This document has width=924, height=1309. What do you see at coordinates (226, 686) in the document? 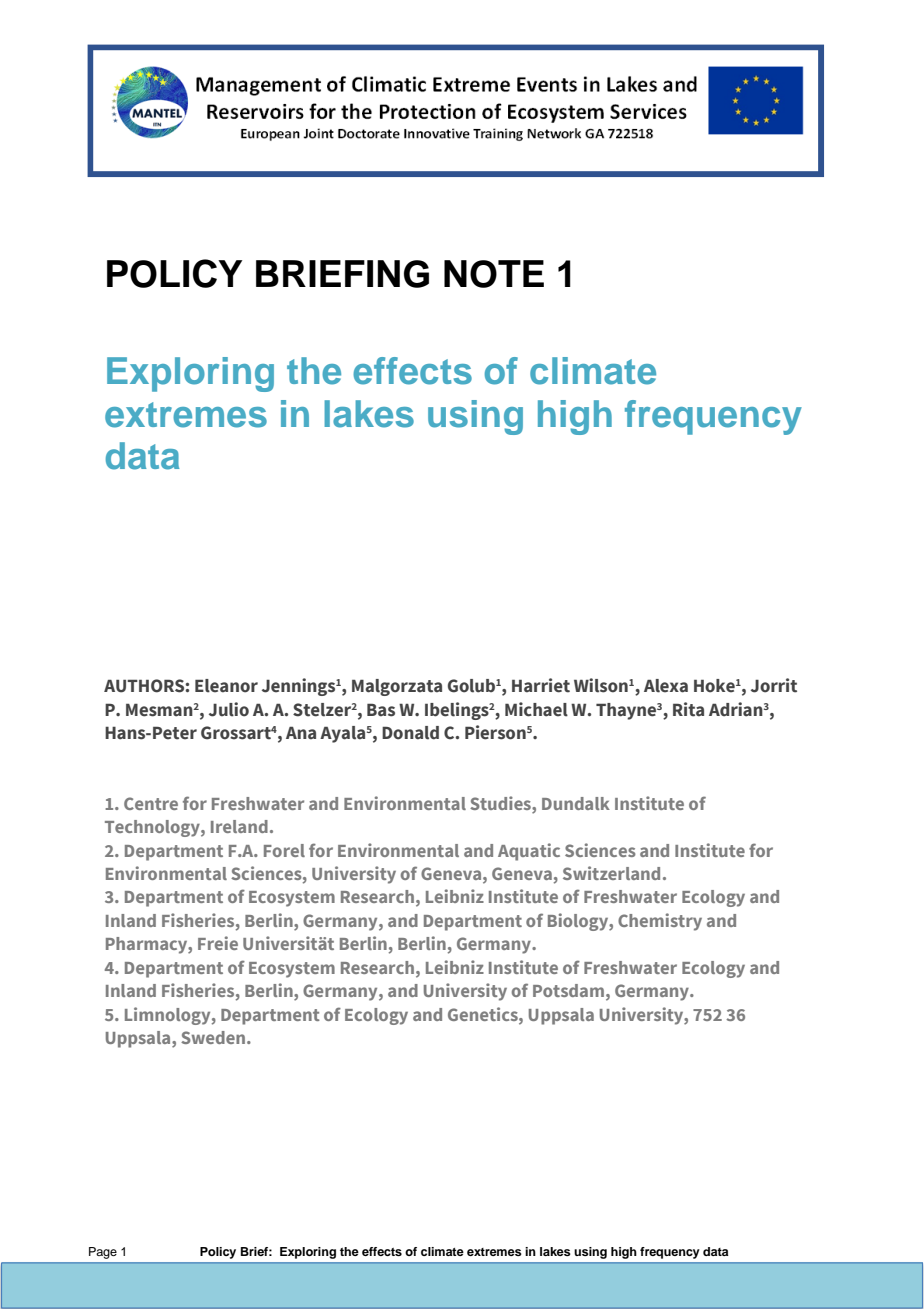
I see `Eleanor` at bounding box center [226, 686].
